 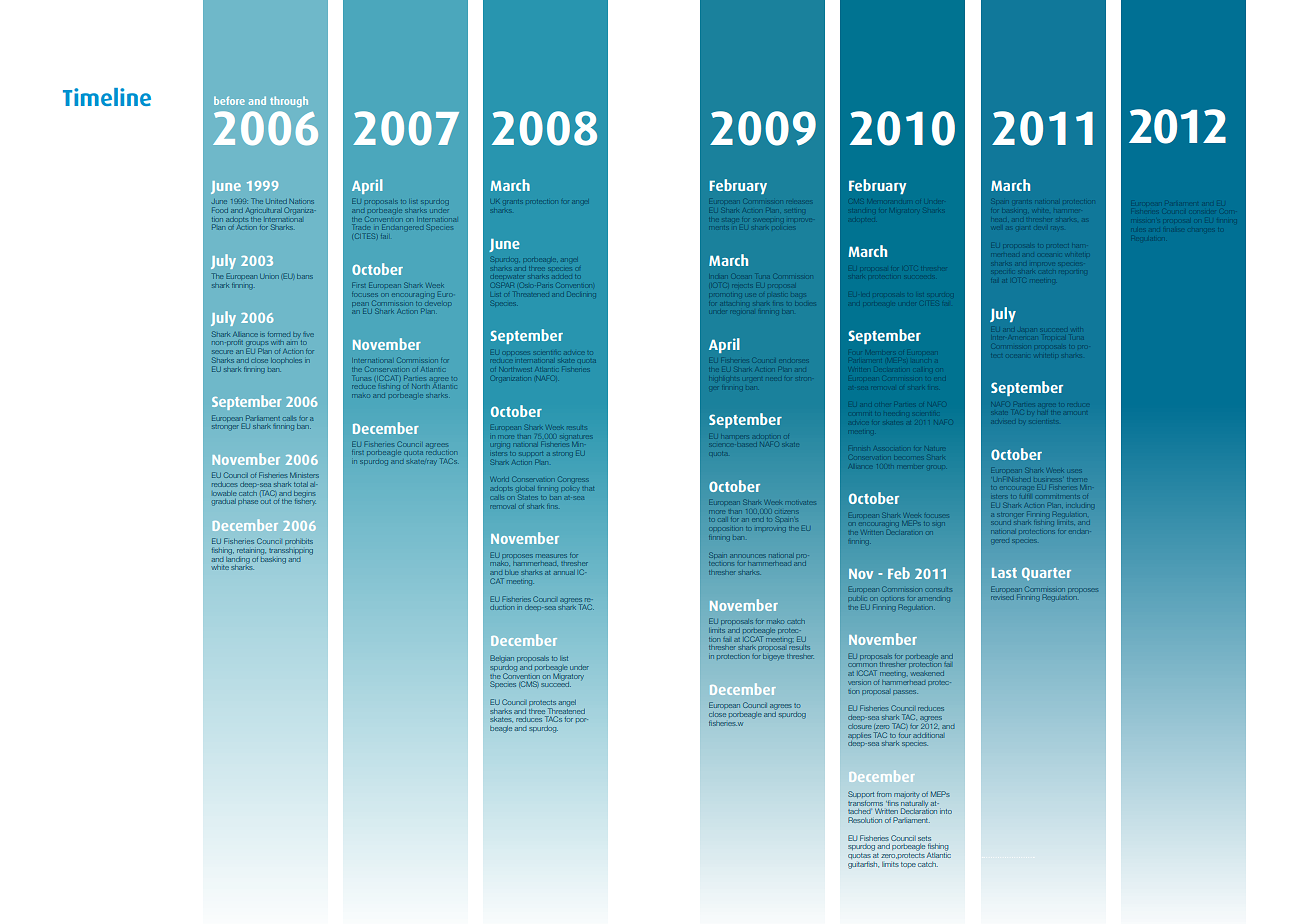 What do you see at coordinates (229, 100) in the page?
I see `before` at bounding box center [229, 100].
